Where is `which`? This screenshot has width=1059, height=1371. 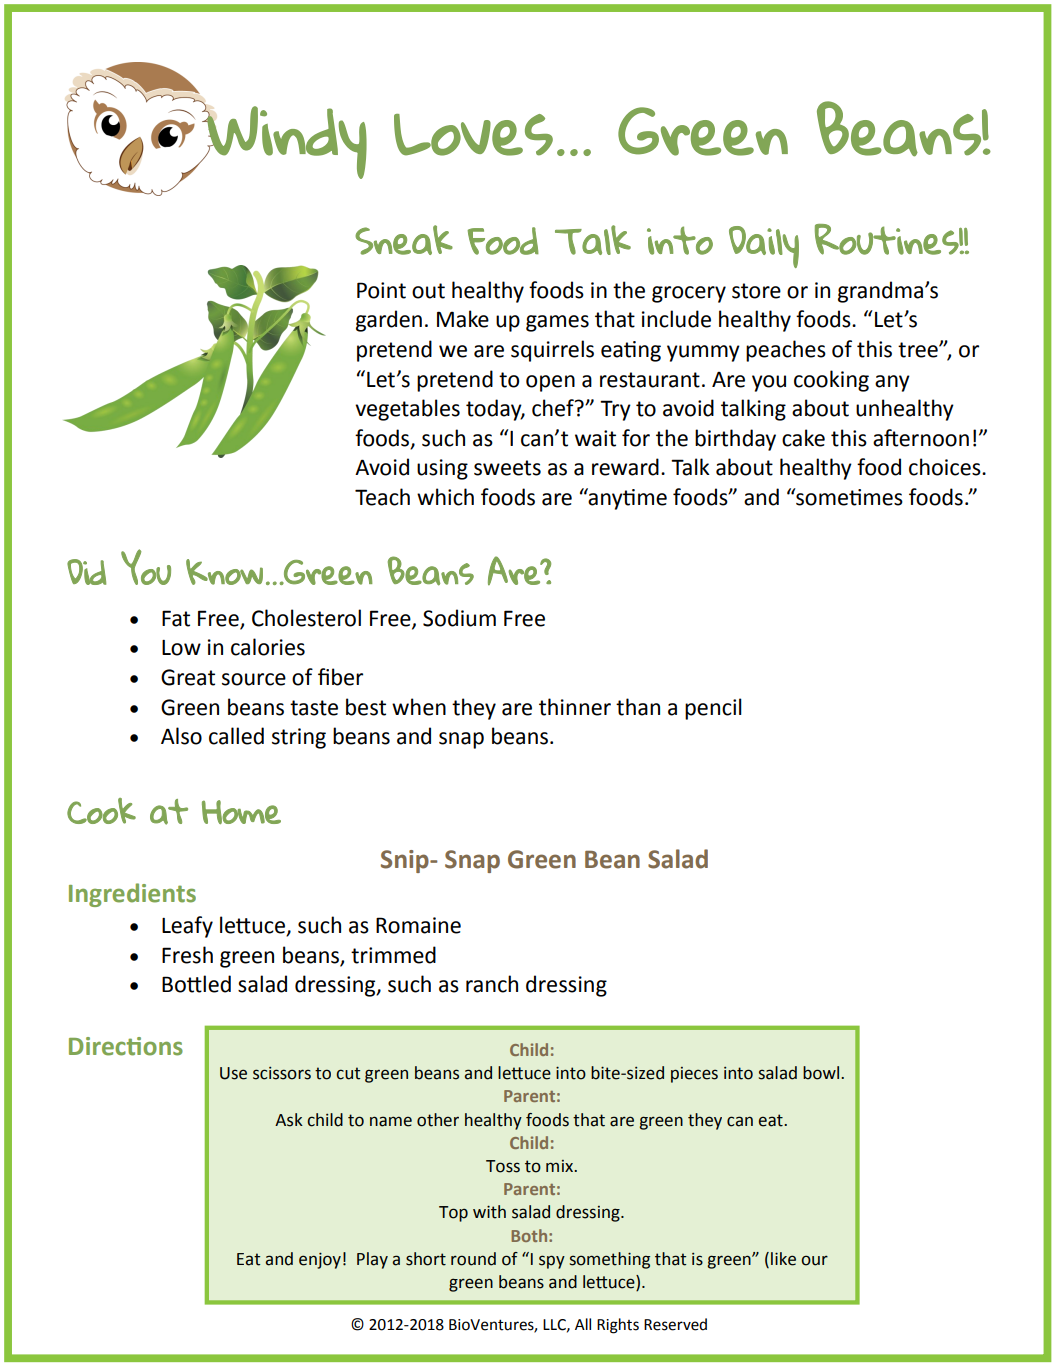 which is located at coordinates (445, 497).
